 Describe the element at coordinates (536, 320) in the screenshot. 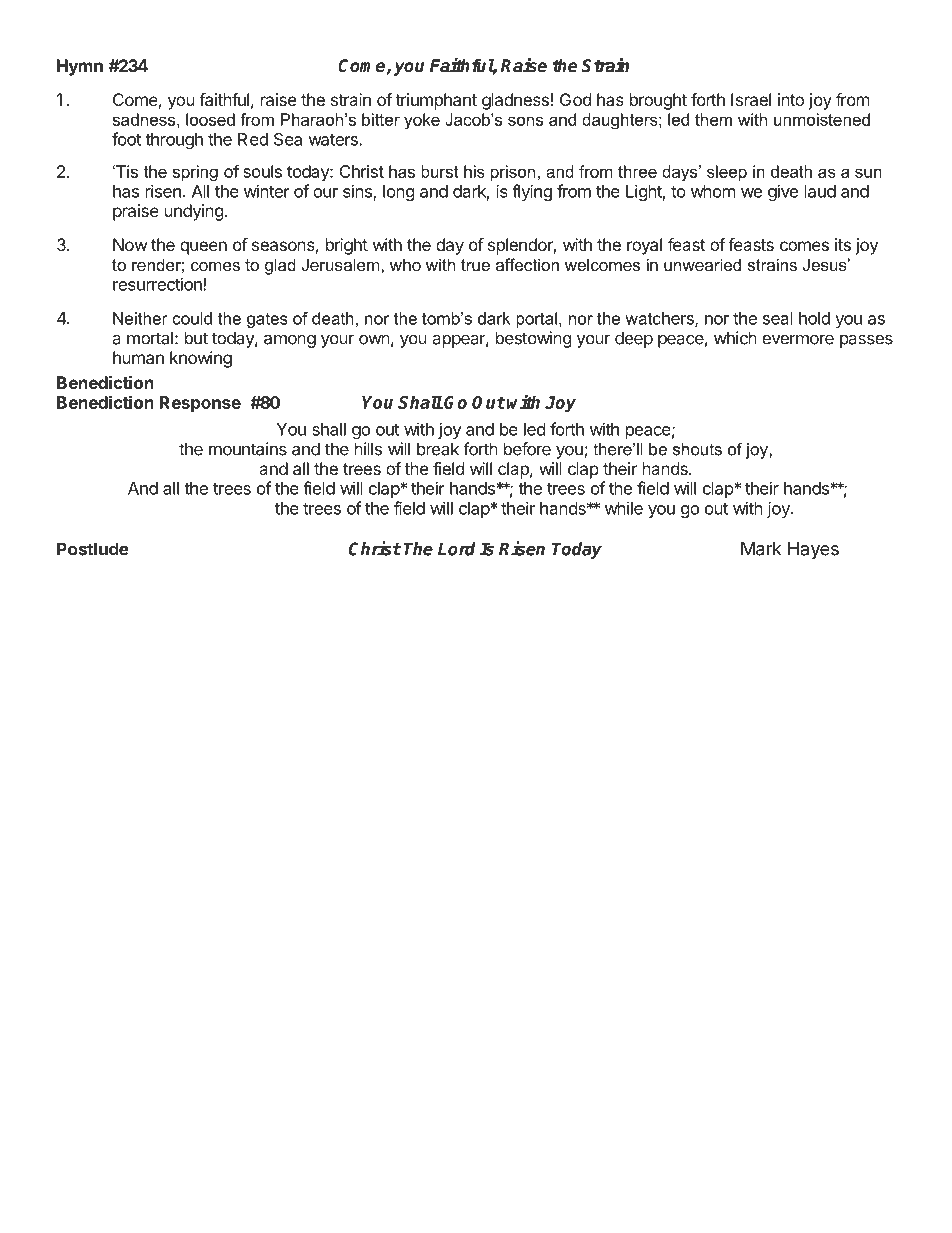

I see `portal` at that location.
